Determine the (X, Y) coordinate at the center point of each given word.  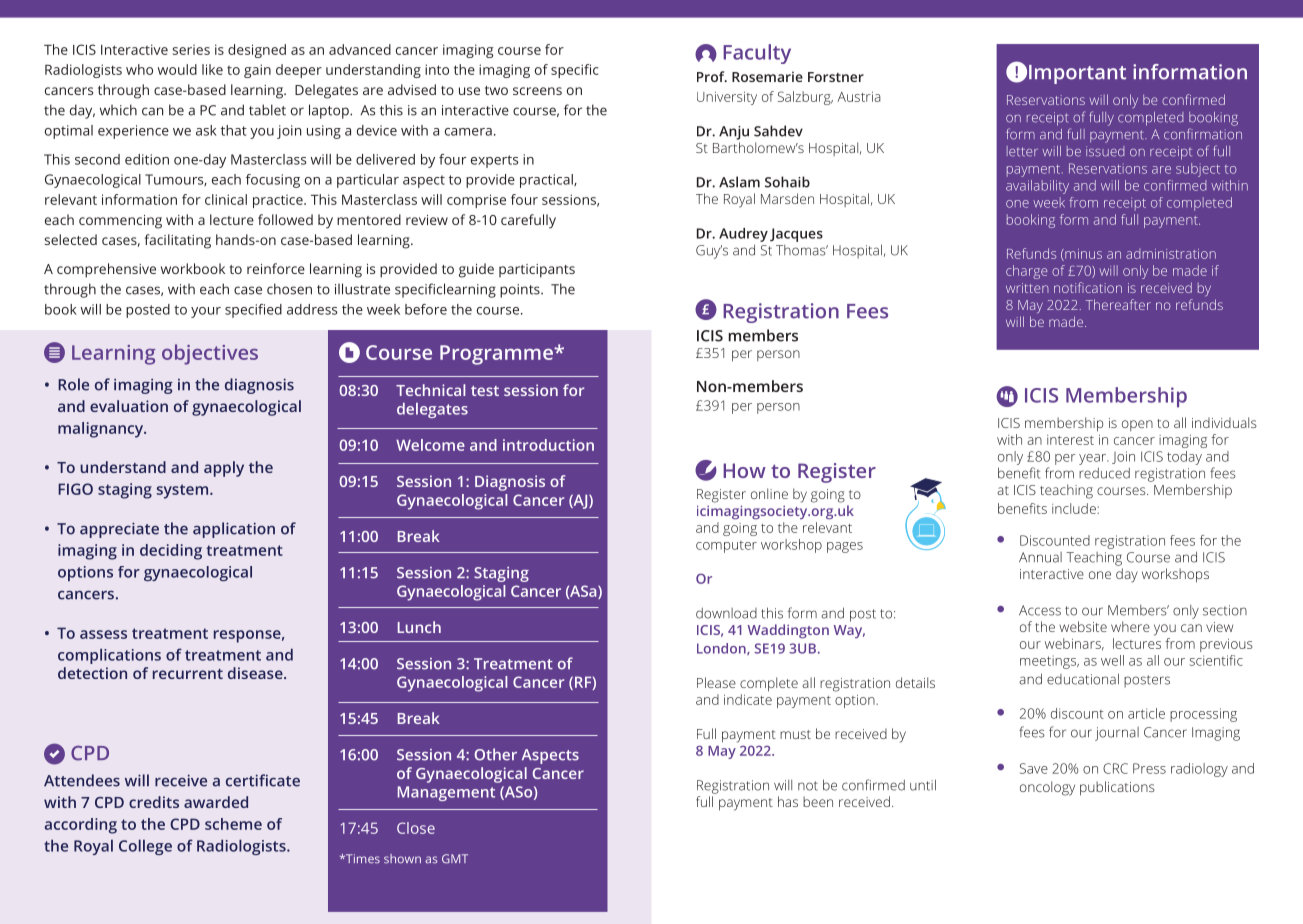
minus (1082, 255)
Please (716, 682)
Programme (497, 355)
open (1137, 425)
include (1075, 508)
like (212, 69)
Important (1077, 74)
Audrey (743, 235)
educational (1083, 679)
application (234, 530)
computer (726, 547)
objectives (210, 354)
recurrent (188, 674)
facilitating (177, 241)
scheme (233, 824)
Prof (712, 76)
